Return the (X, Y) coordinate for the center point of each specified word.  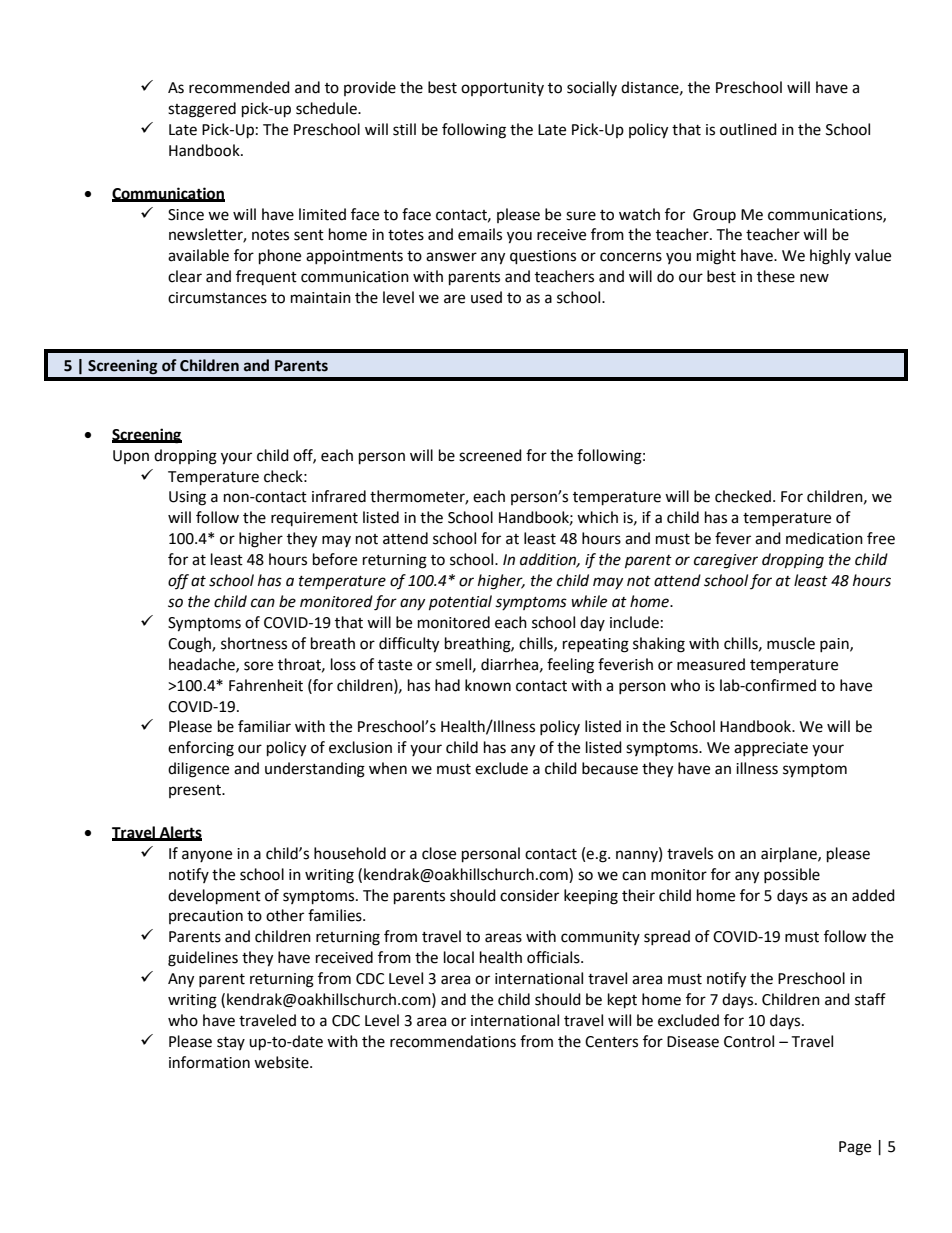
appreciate (771, 749)
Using (187, 498)
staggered (202, 110)
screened (490, 455)
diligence (198, 770)
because (610, 768)
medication (824, 538)
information (209, 1062)
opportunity (502, 89)
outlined (748, 129)
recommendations (453, 1041)
